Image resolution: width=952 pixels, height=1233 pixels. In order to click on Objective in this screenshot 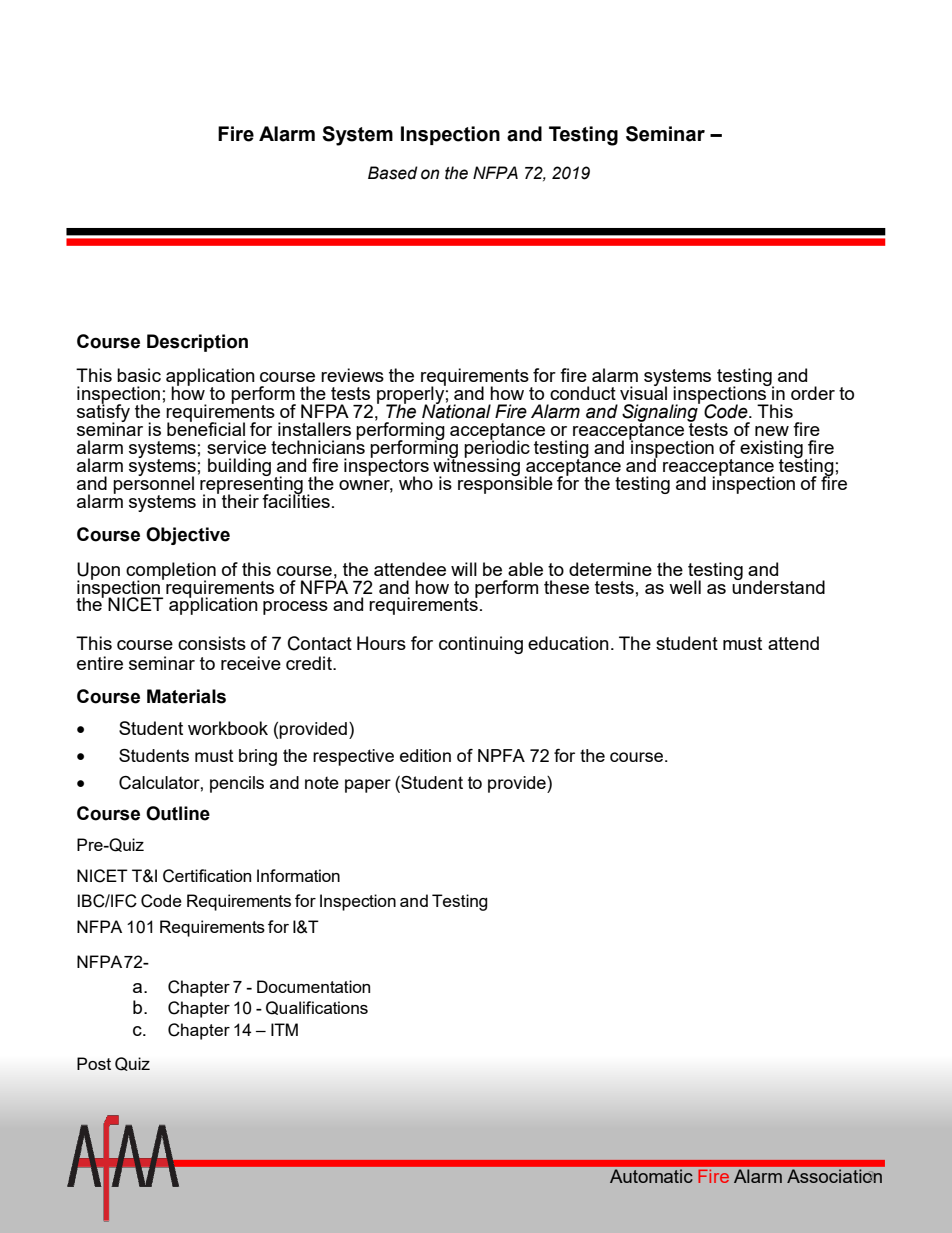, I will do `click(188, 536)`.
